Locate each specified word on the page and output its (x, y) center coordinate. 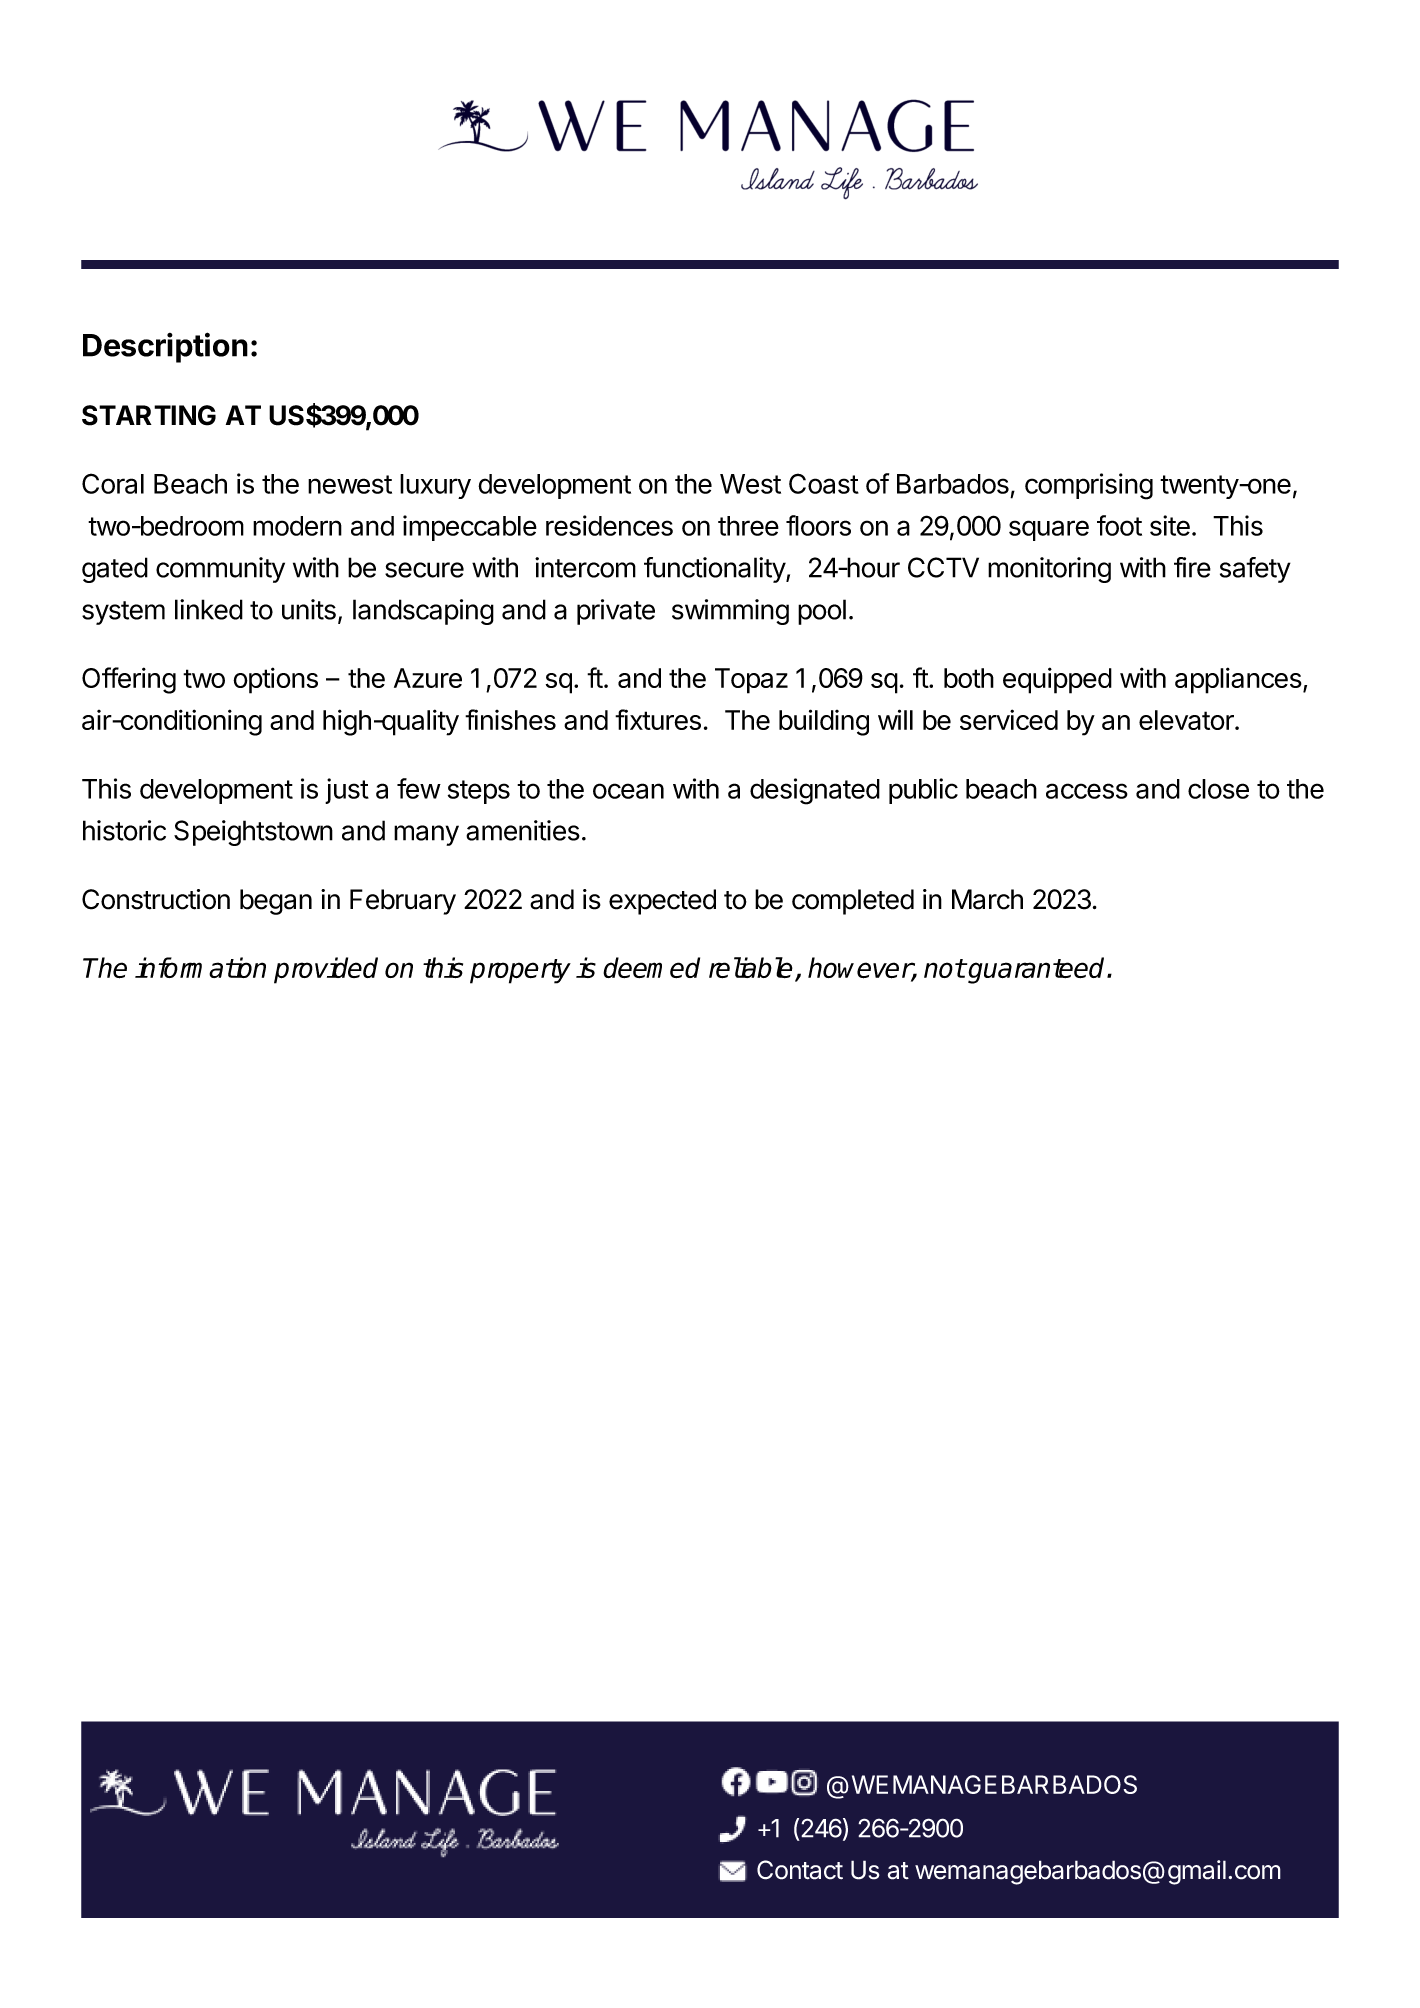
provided (326, 970)
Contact (800, 1870)
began (276, 902)
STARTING (149, 415)
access (1087, 791)
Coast (824, 483)
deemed (651, 967)
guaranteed (1037, 970)
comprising (1089, 486)
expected (662, 902)
